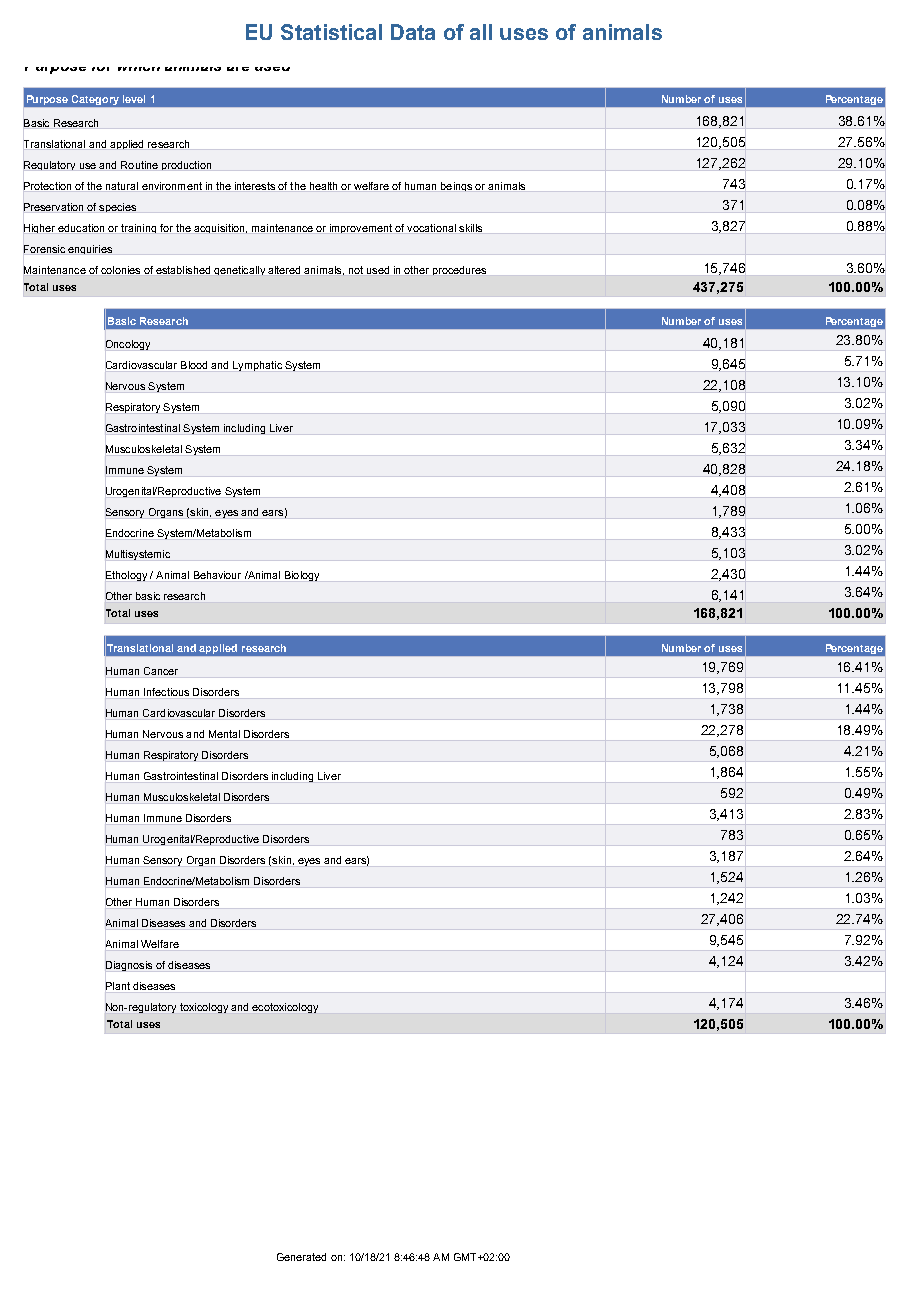 The width and height of the page is (924, 1308). Describe the element at coordinates (217, 575) in the page. I see `Behaviour` at that location.
